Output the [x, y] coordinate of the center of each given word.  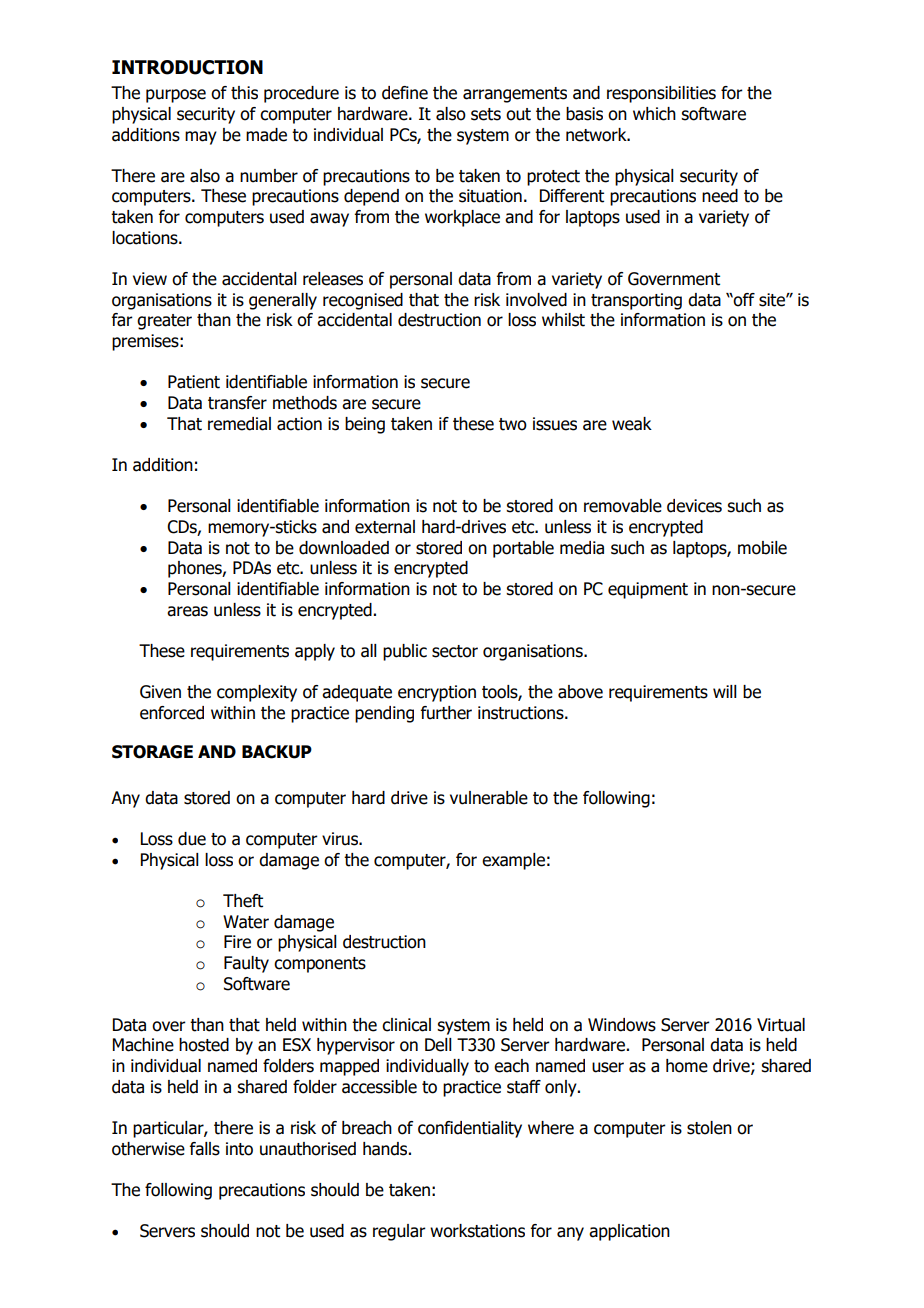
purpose [176, 96]
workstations [477, 1231]
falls [205, 1149]
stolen [709, 1128]
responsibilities [661, 94]
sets [486, 114]
